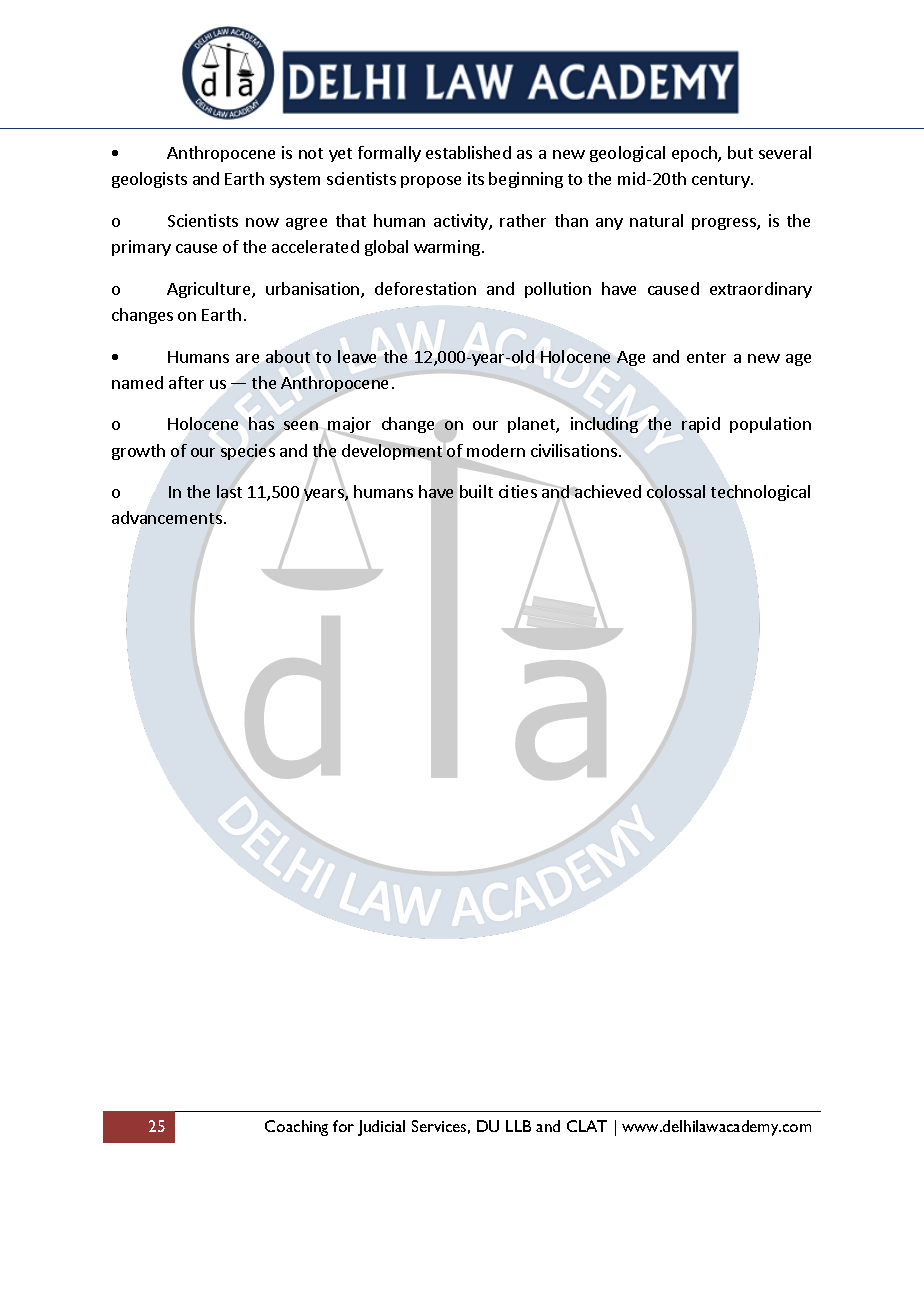 The height and width of the screenshot is (1308, 924). What do you see at coordinates (722, 181) in the screenshot?
I see `century` at bounding box center [722, 181].
